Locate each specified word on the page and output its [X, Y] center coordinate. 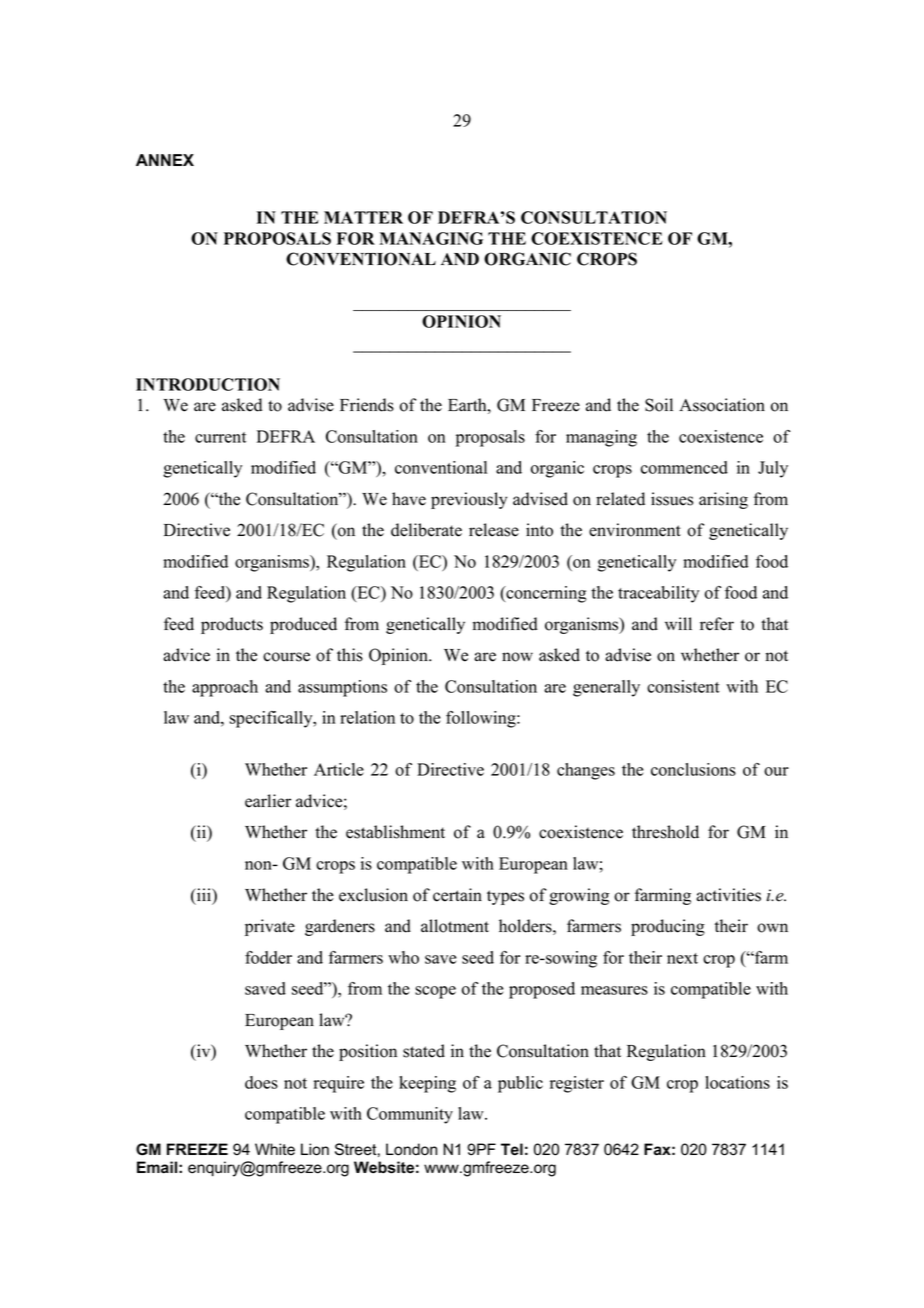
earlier [268, 801]
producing [668, 927]
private [270, 927]
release [494, 530]
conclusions [693, 769]
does [261, 1082]
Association [722, 405]
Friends [367, 405]
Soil [659, 405]
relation [367, 717]
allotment [455, 926]
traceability [658, 594]
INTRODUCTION [208, 384]
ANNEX [165, 160]
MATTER [363, 217]
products [232, 625]
